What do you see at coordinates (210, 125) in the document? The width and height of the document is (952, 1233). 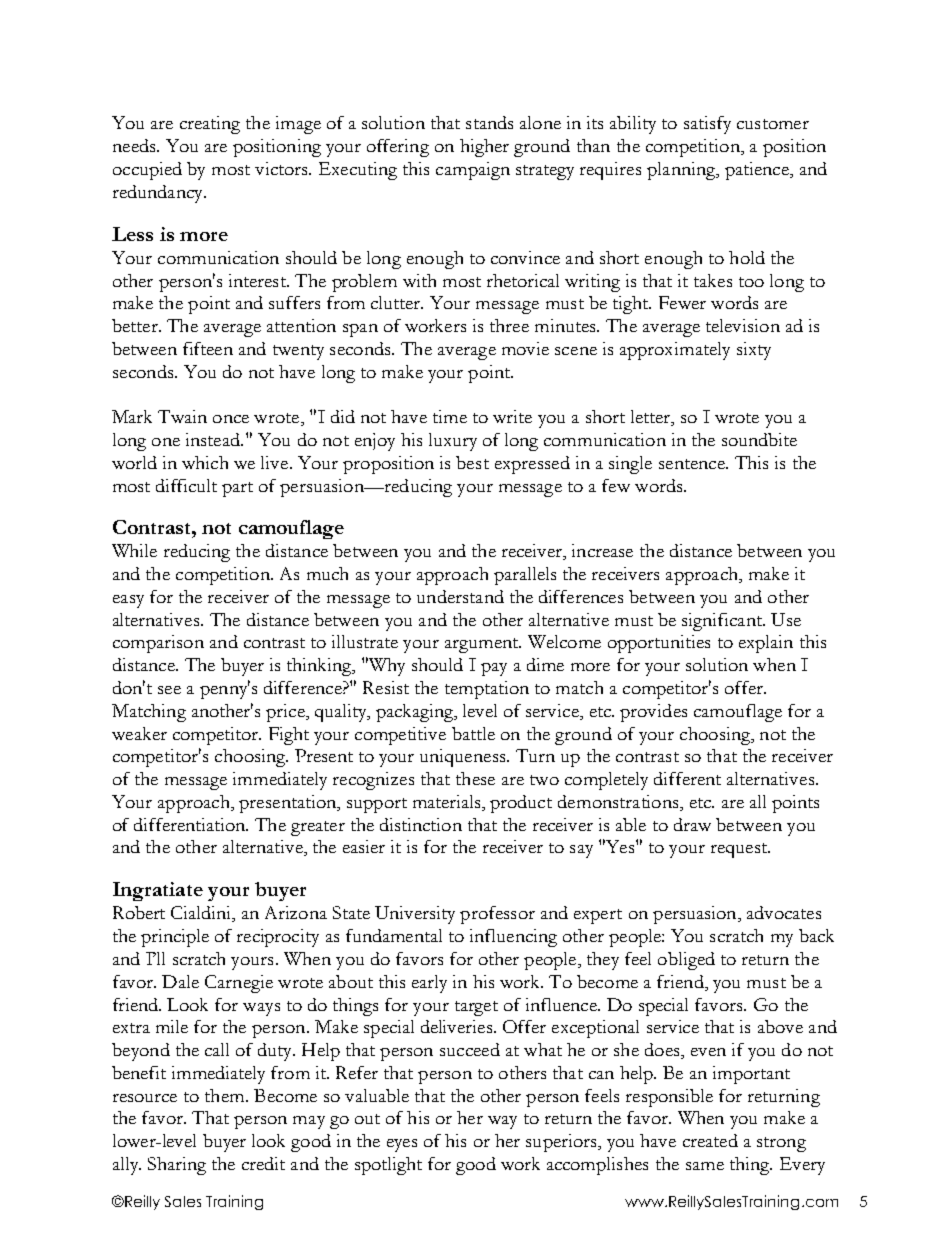 I see `creating` at bounding box center [210, 125].
